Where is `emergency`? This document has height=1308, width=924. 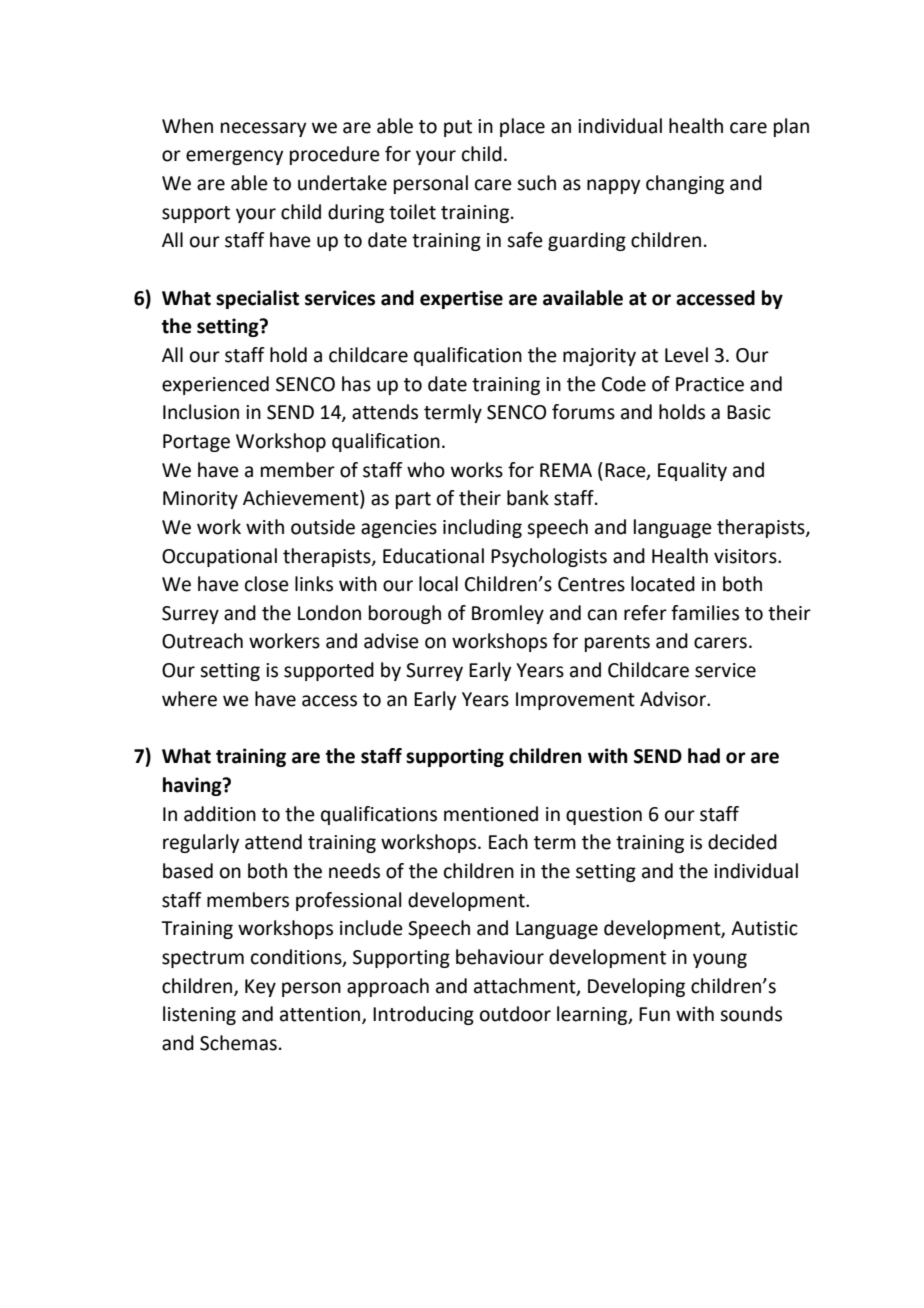 emergency is located at coordinates (234, 157).
